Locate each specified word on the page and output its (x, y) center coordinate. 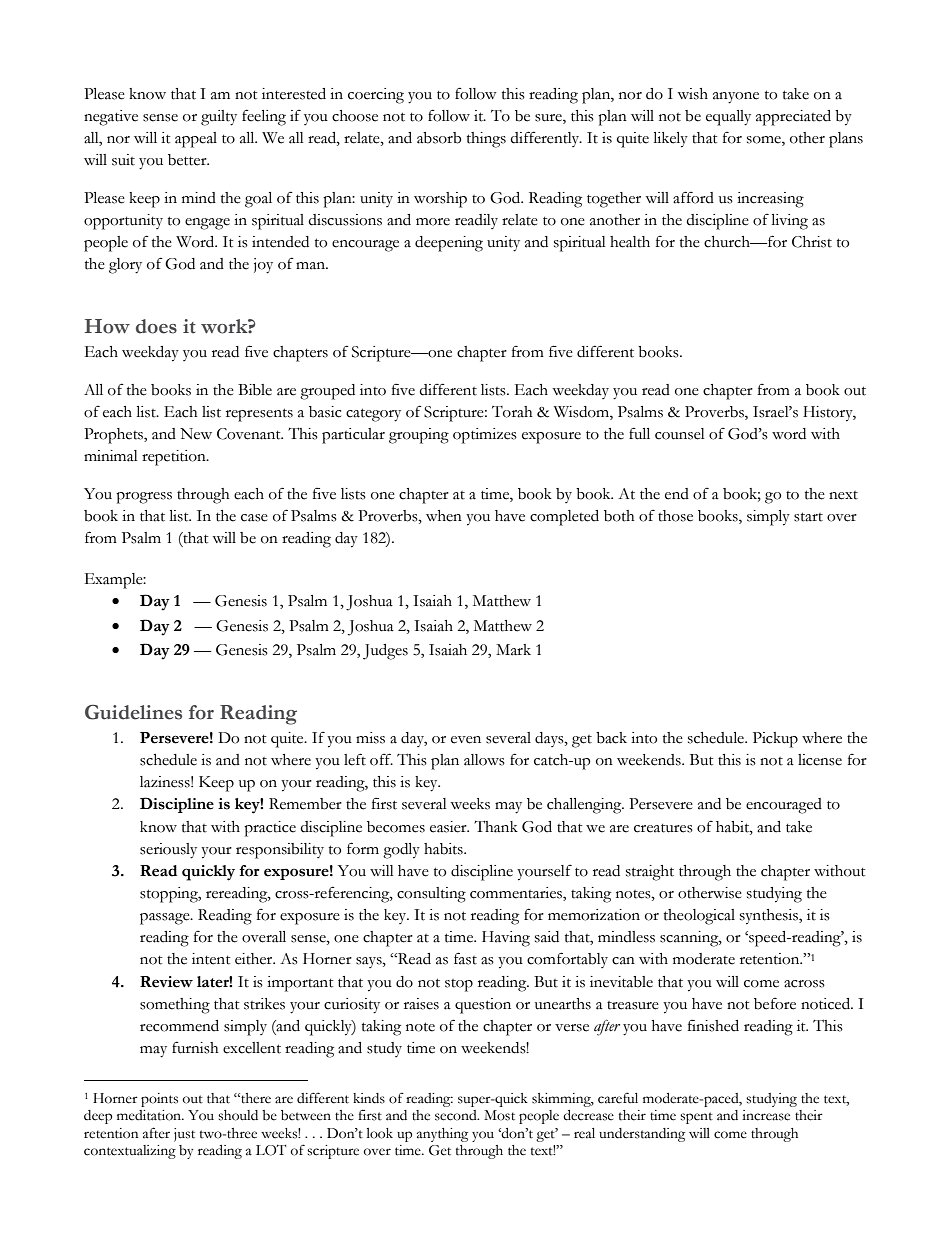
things (486, 140)
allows (484, 760)
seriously (168, 851)
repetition (175, 458)
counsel (680, 434)
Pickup (775, 740)
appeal (196, 140)
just (184, 1135)
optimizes (485, 436)
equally (728, 118)
